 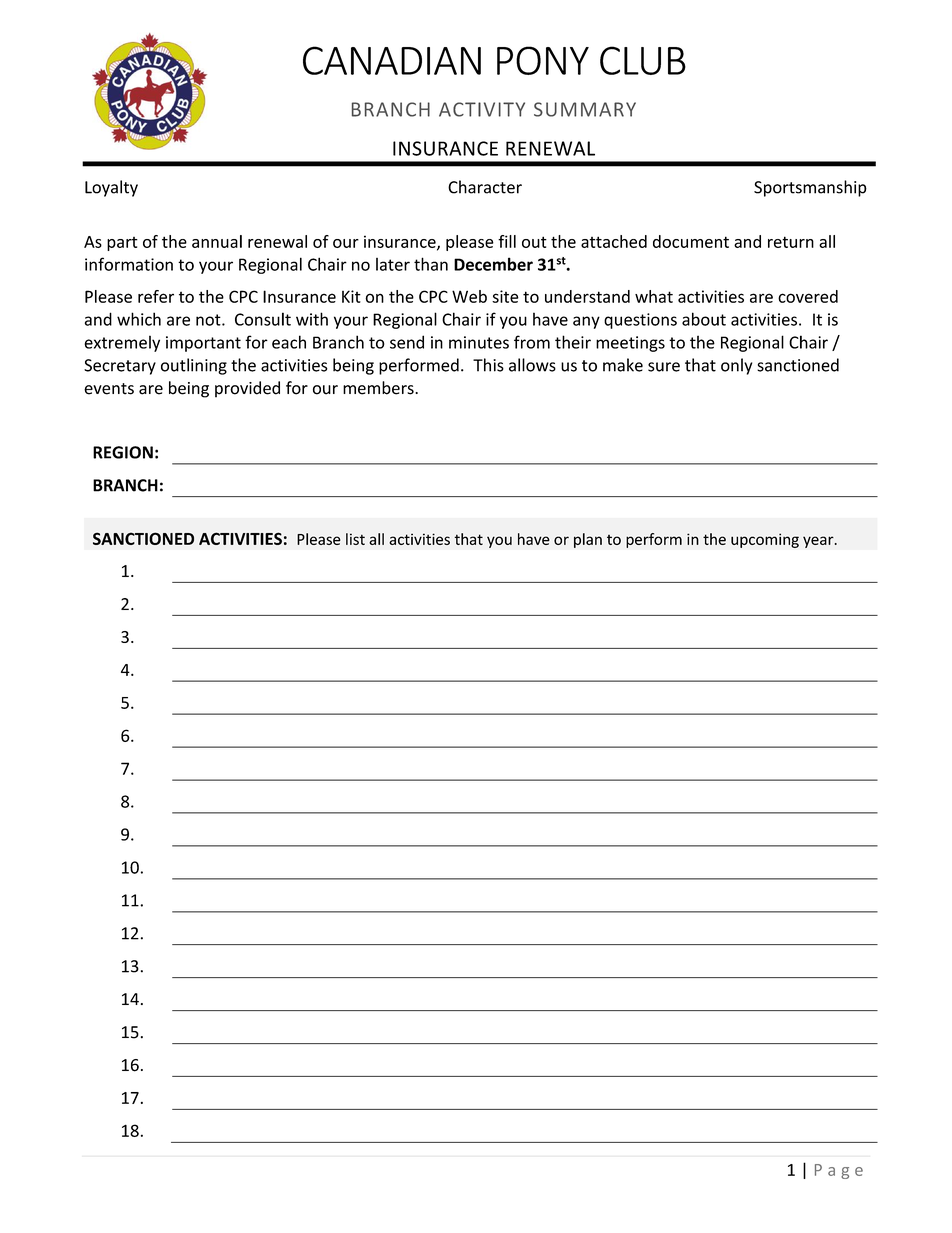 I want to click on outlining, so click(x=194, y=366).
